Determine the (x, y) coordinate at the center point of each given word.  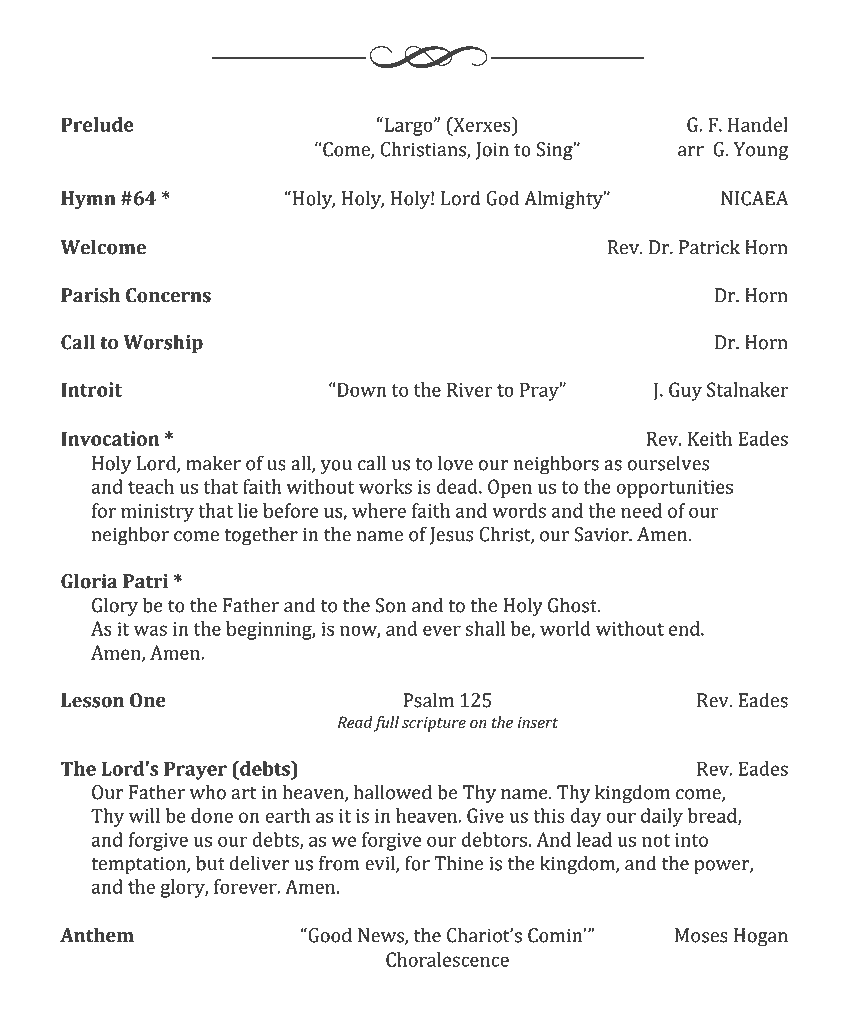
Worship (163, 343)
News (382, 936)
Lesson (92, 700)
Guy (685, 391)
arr (691, 151)
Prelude (97, 124)
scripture (434, 724)
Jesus (452, 536)
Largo (408, 126)
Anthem (97, 935)
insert (537, 723)
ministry (157, 513)
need (641, 510)
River (470, 390)
